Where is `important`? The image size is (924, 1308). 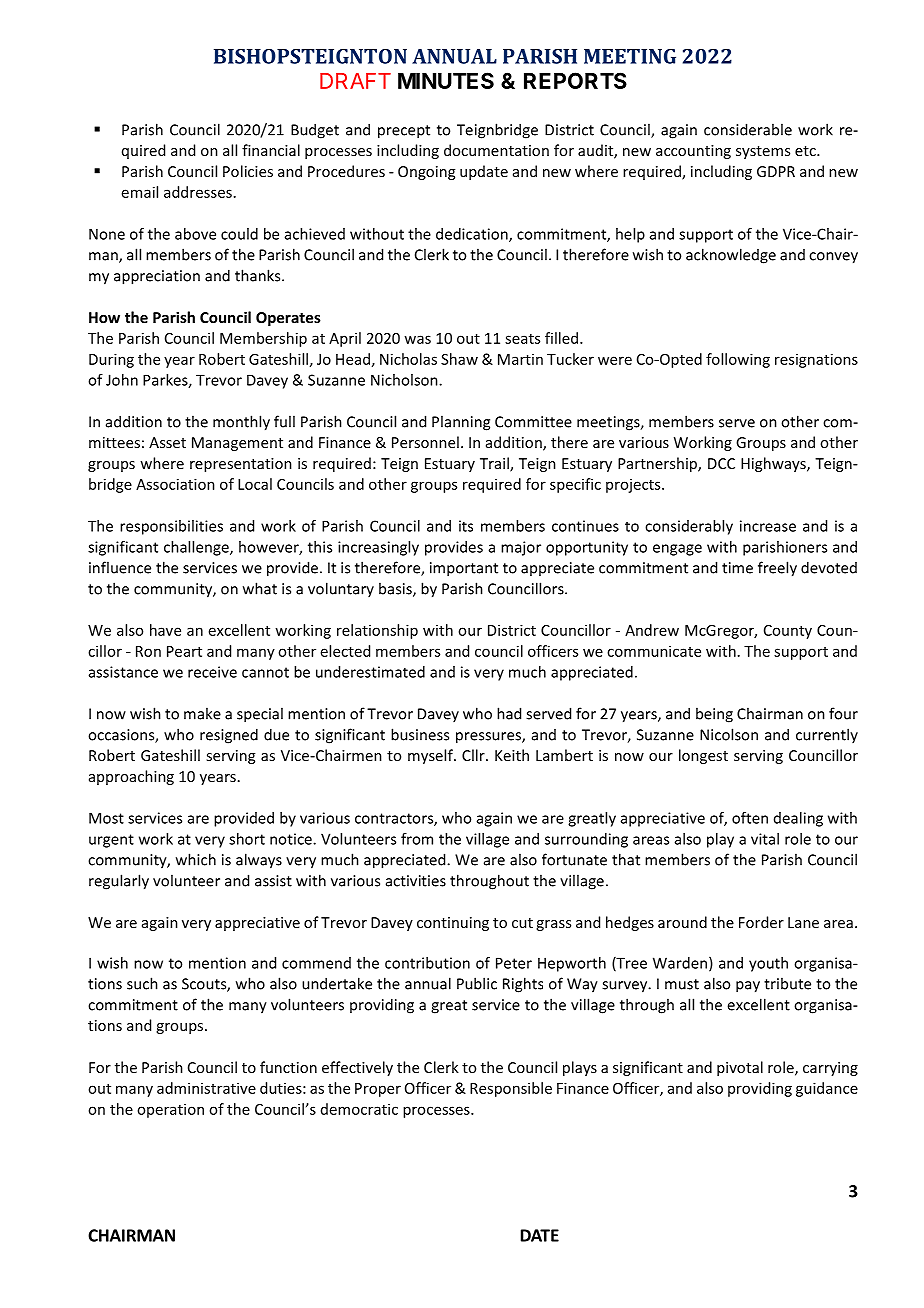 important is located at coordinates (464, 569).
